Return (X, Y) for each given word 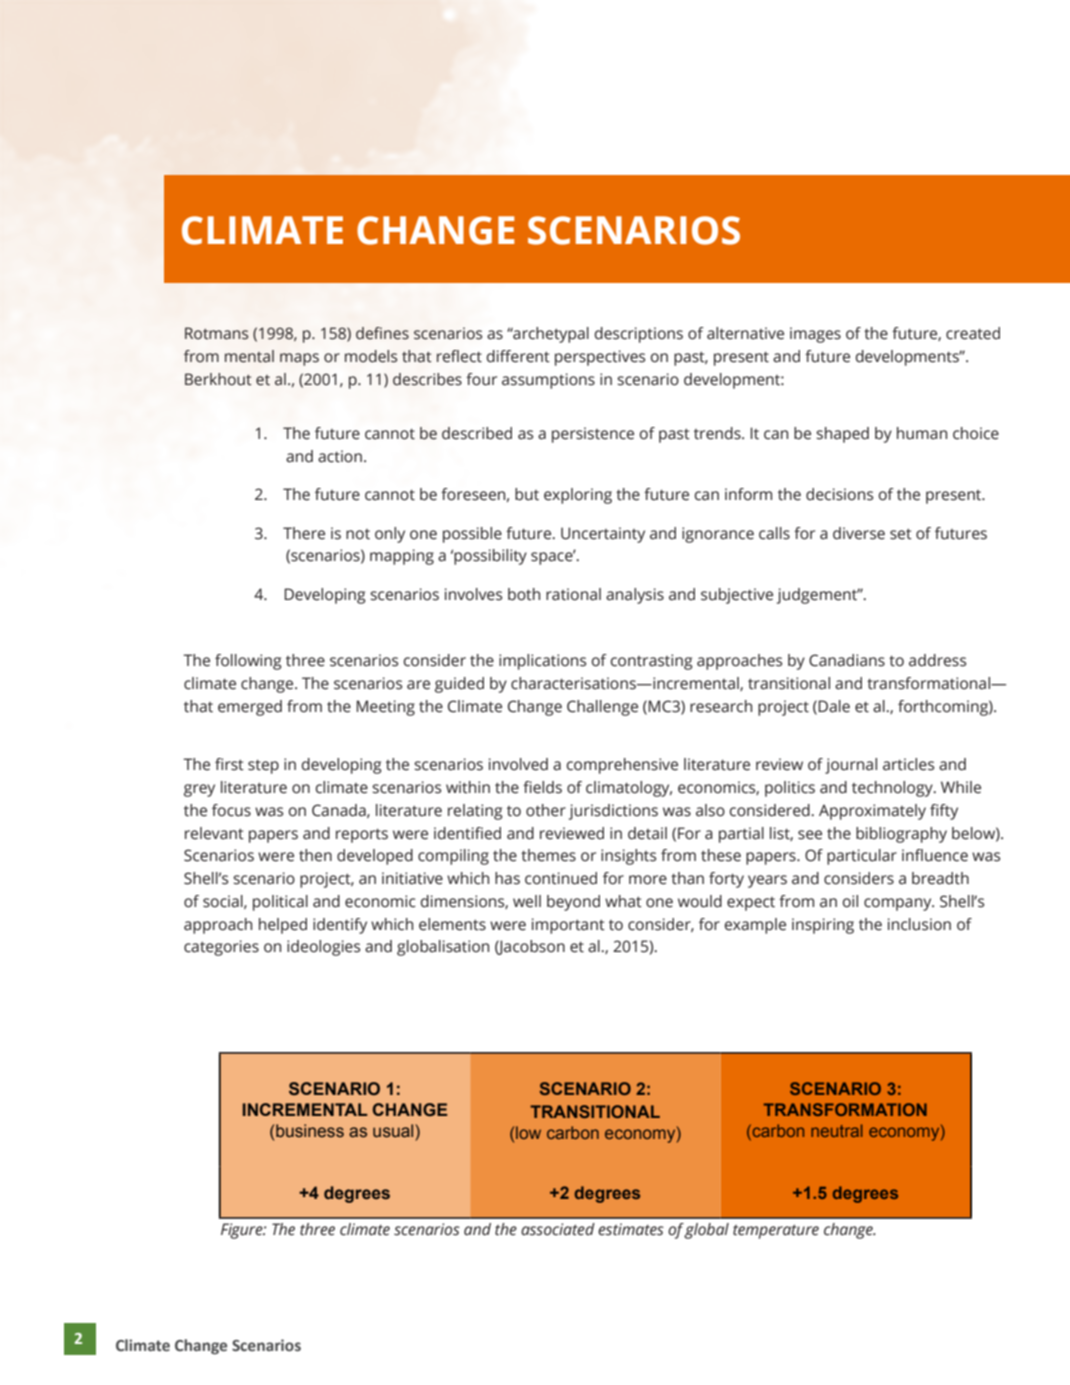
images (815, 335)
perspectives (600, 358)
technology (893, 789)
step (263, 766)
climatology (629, 789)
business (310, 1130)
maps (299, 359)
